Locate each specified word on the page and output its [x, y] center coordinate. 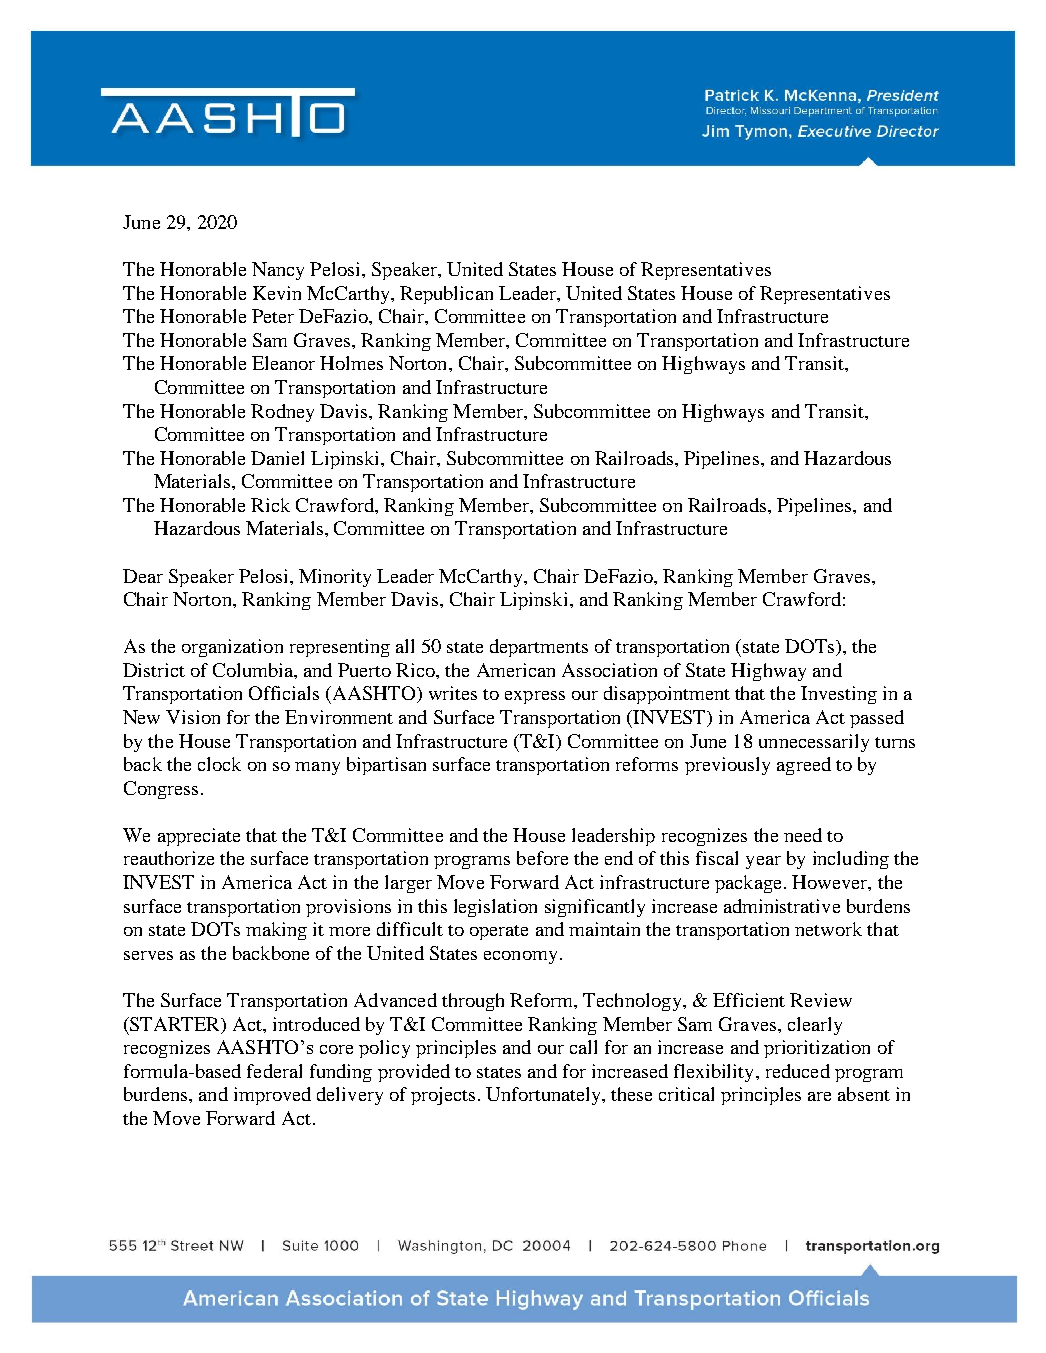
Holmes [351, 363]
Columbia [254, 670]
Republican [446, 295]
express [535, 697]
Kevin [277, 293]
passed [877, 719]
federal [274, 1071]
